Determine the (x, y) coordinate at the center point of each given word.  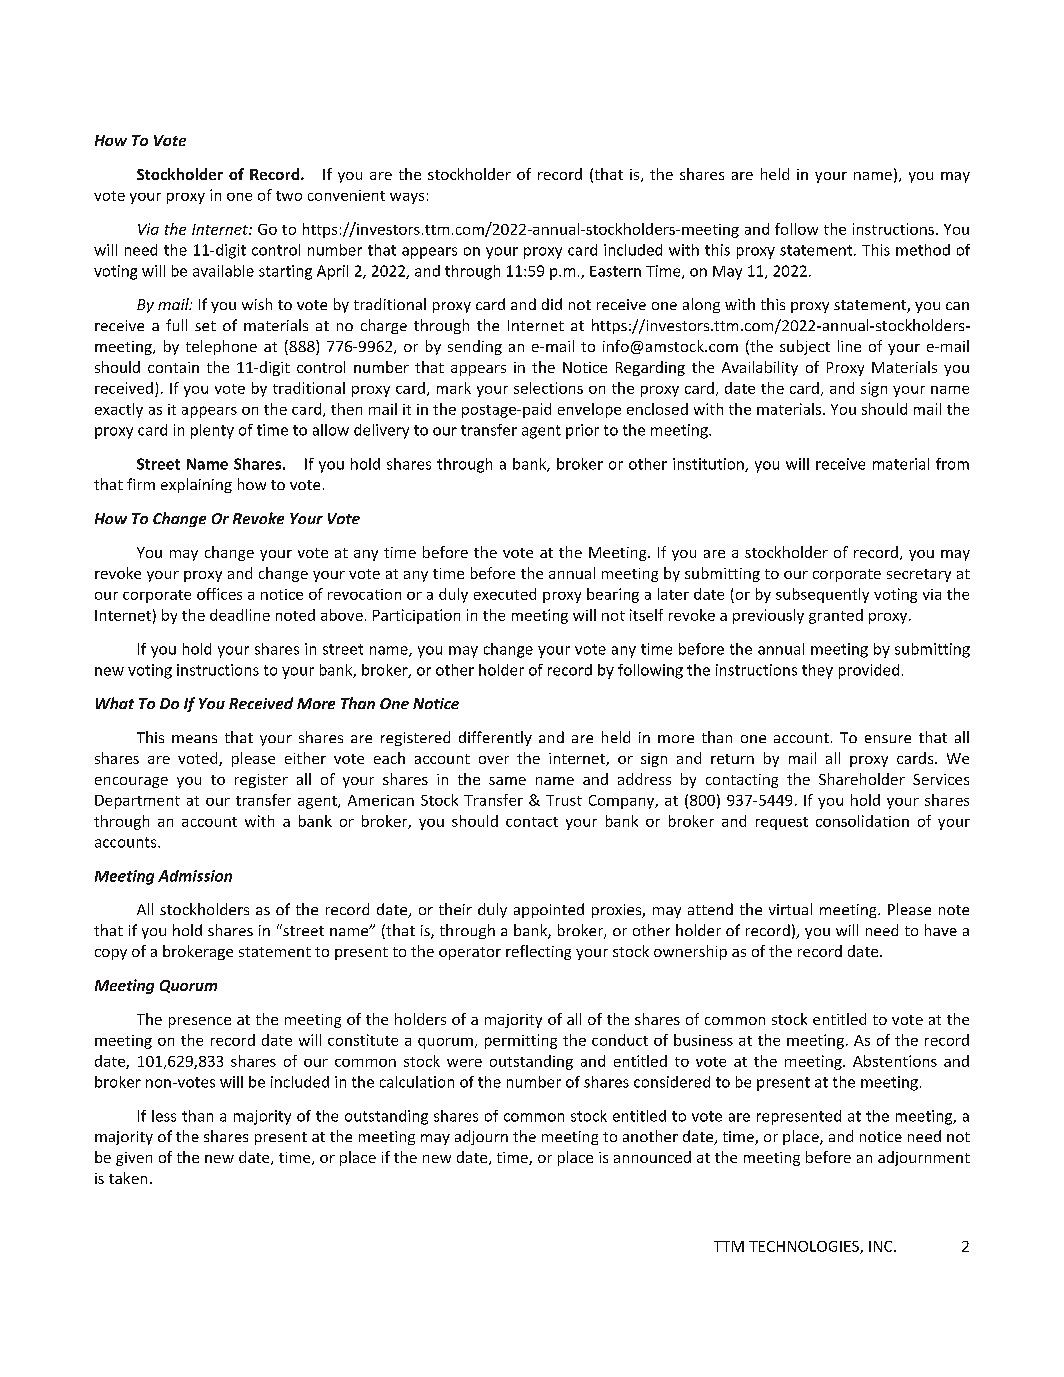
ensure (888, 739)
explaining (196, 485)
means (194, 739)
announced (652, 1157)
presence (200, 1022)
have (941, 930)
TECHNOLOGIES (805, 1247)
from (952, 464)
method (923, 250)
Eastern (615, 271)
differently (495, 738)
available (223, 271)
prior (582, 431)
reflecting (538, 952)
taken (128, 1178)
